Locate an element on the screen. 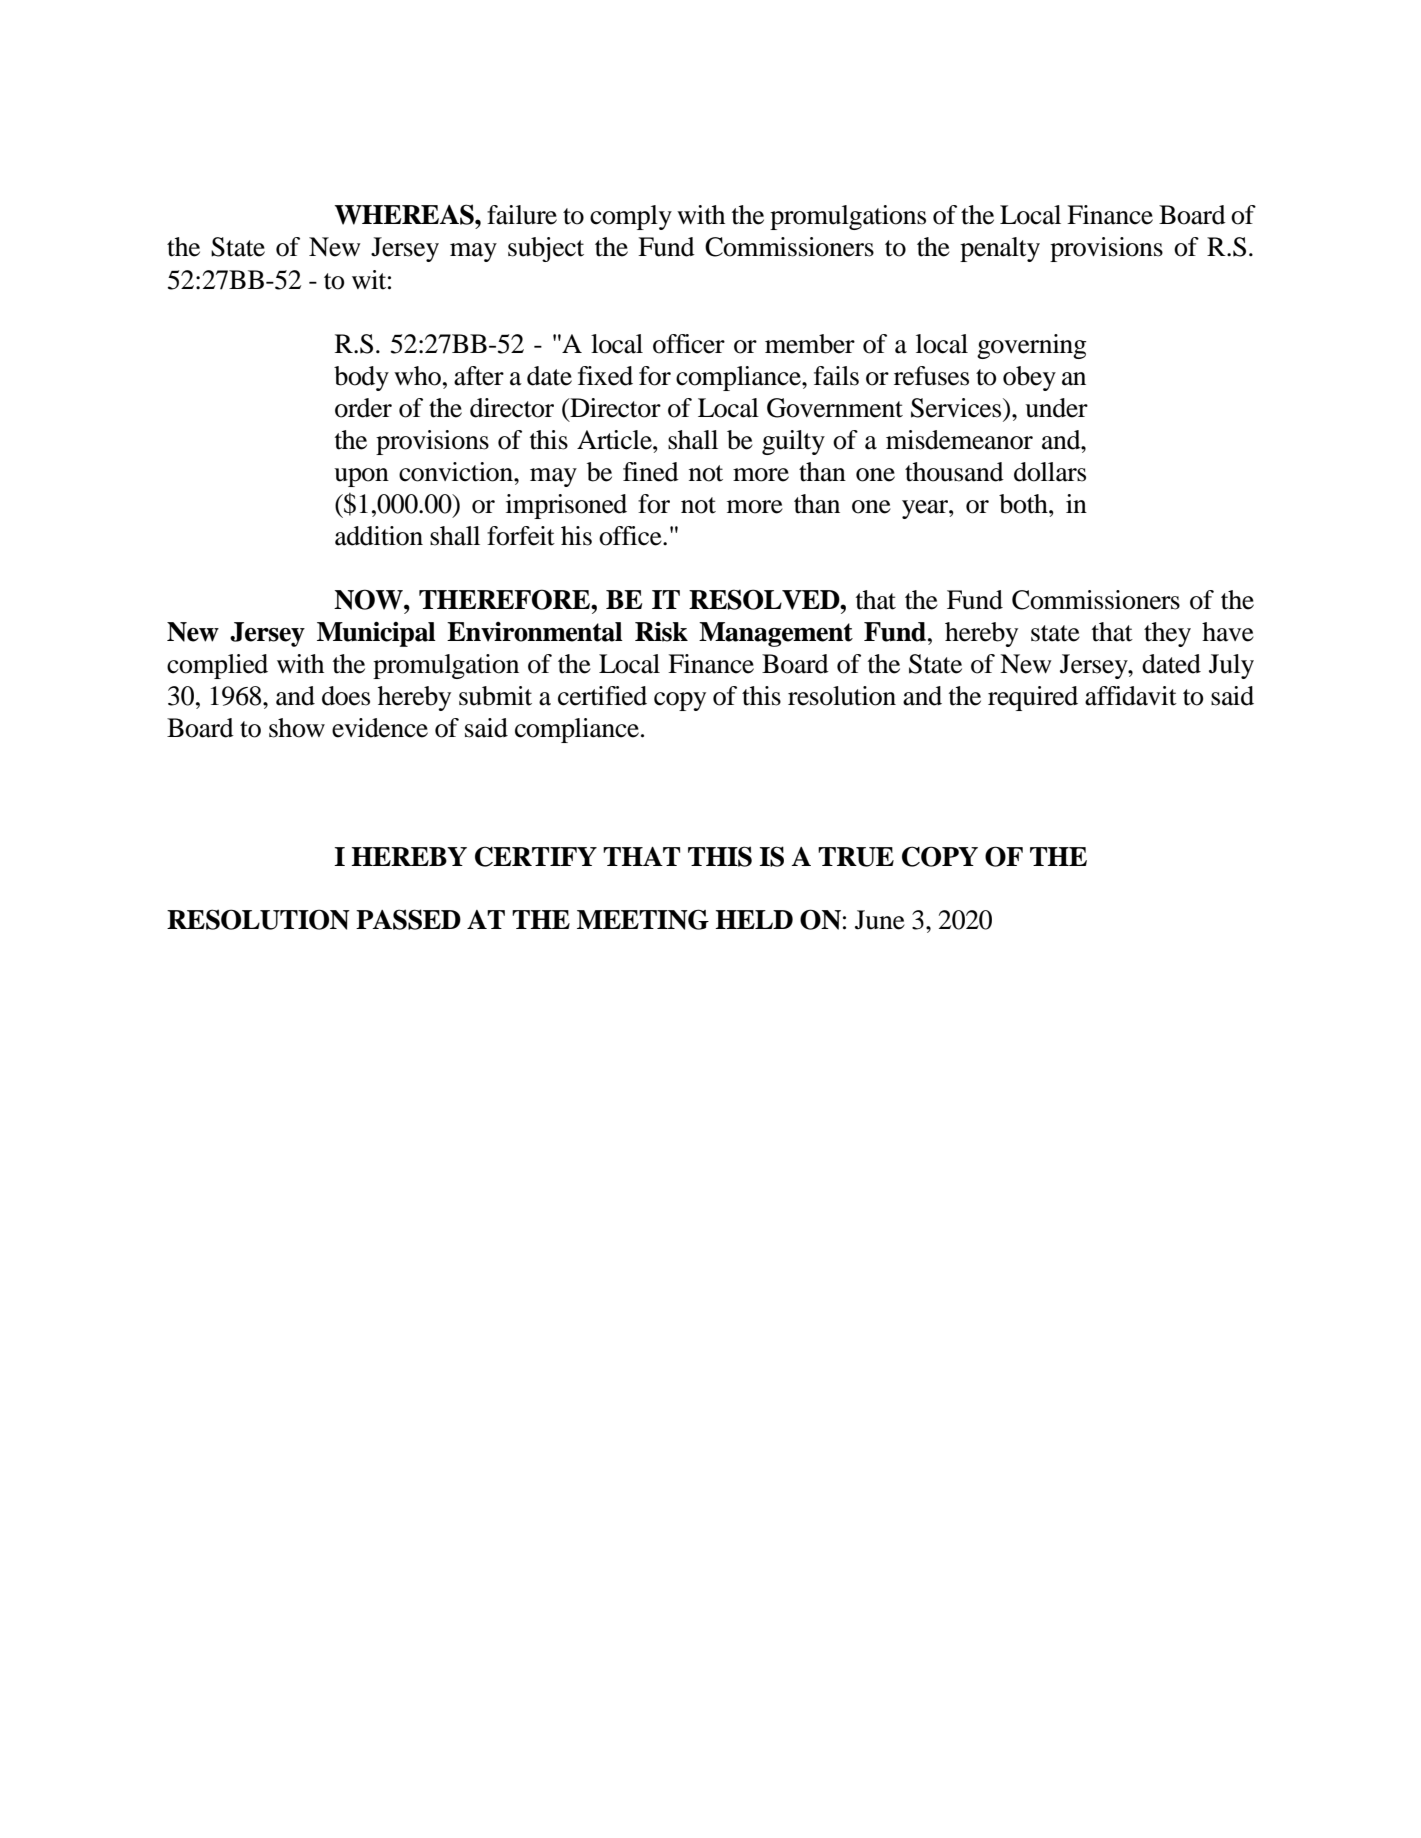 This screenshot has height=1838, width=1421. evidence is located at coordinates (380, 728).
